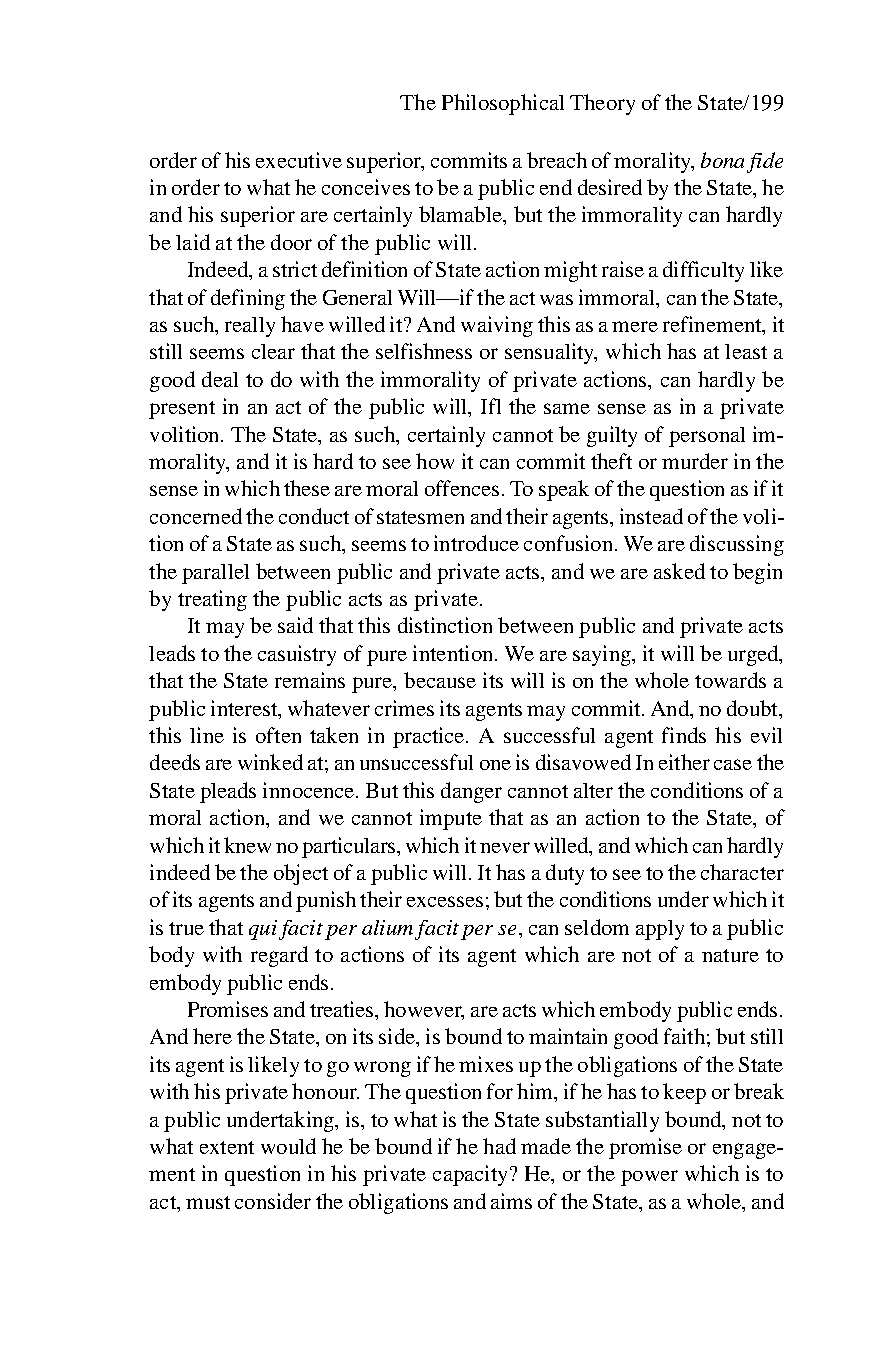 Image resolution: width=896 pixels, height=1345 pixels. What do you see at coordinates (440, 680) in the image?
I see `because` at bounding box center [440, 680].
